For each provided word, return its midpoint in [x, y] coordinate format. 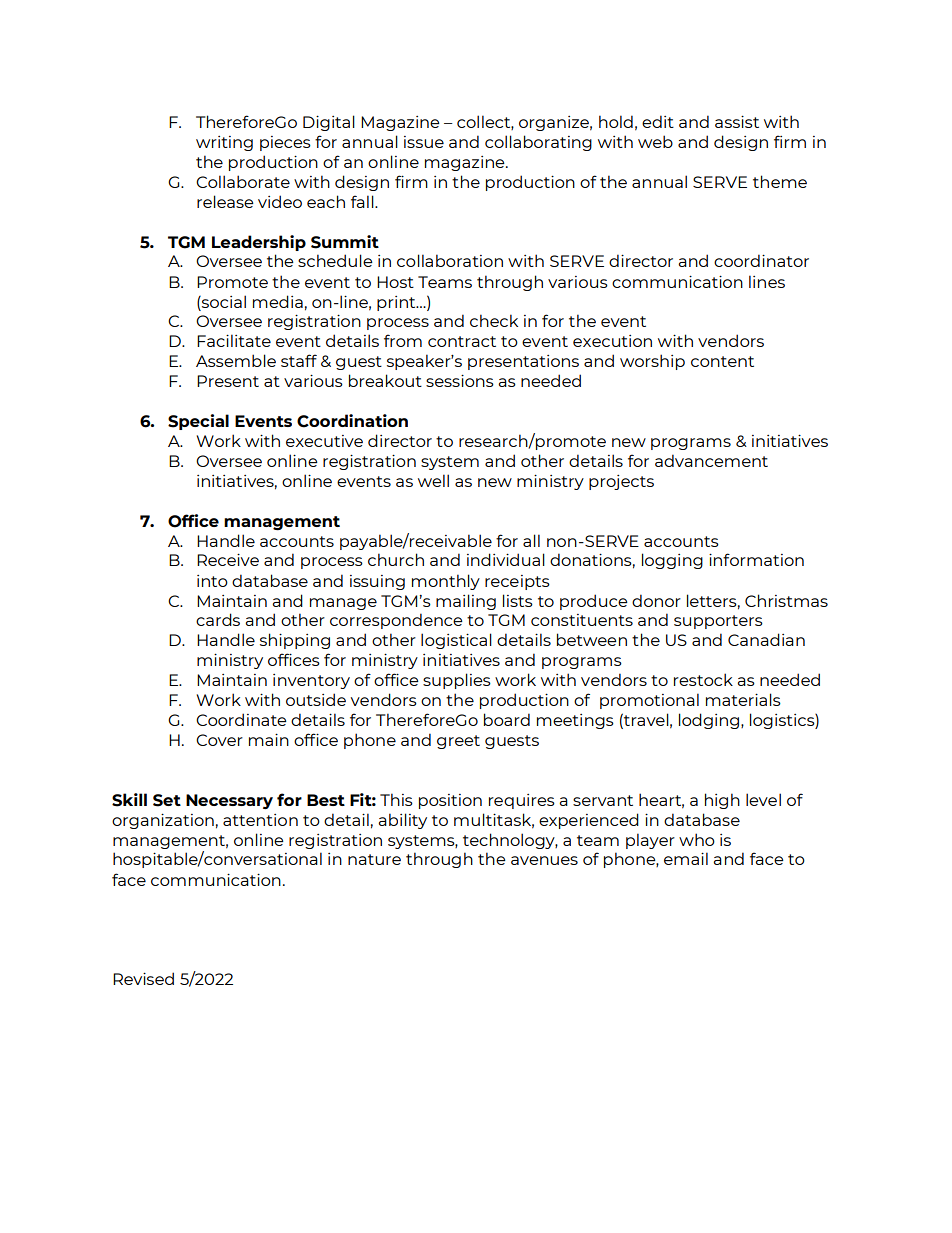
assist [737, 121]
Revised [143, 978]
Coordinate [241, 719]
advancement [711, 460]
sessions [460, 380]
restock [703, 679]
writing [224, 143]
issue [424, 142]
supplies [457, 681]
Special [198, 422]
